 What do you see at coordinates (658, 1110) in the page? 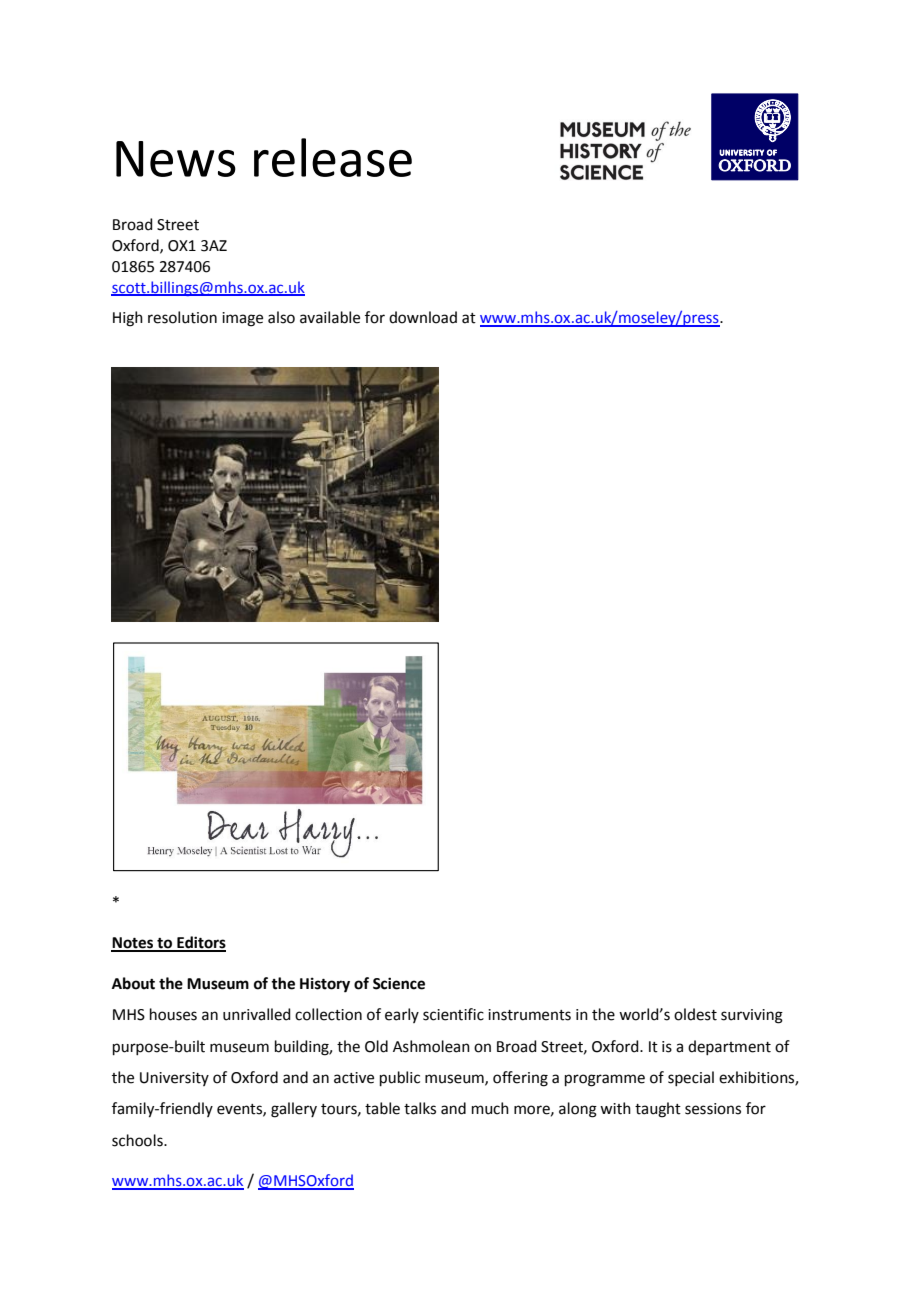
I see `taught` at bounding box center [658, 1110].
